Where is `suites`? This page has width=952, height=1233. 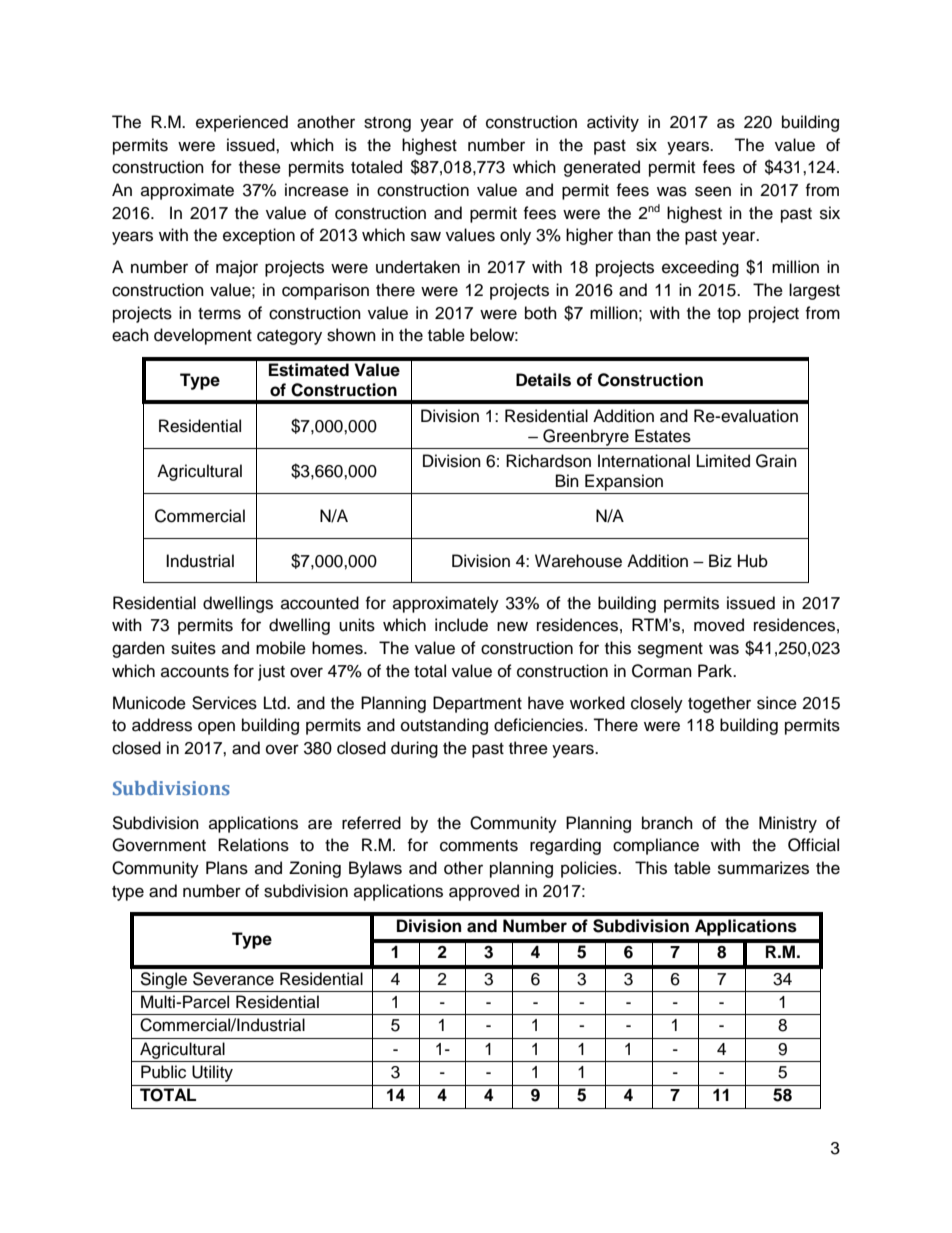
suites is located at coordinates (193, 648).
